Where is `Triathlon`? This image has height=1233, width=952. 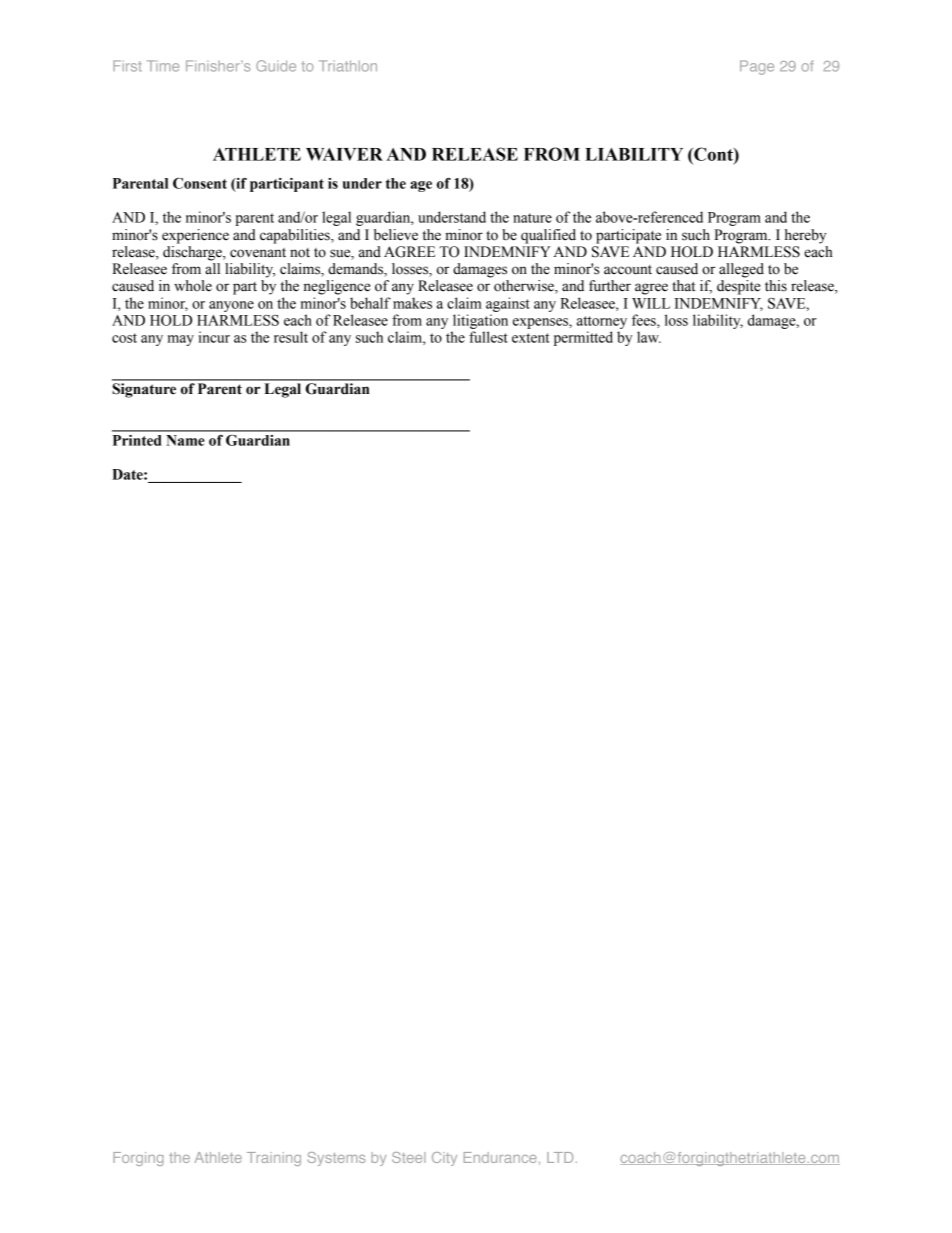
Triathlon is located at coordinates (348, 66).
